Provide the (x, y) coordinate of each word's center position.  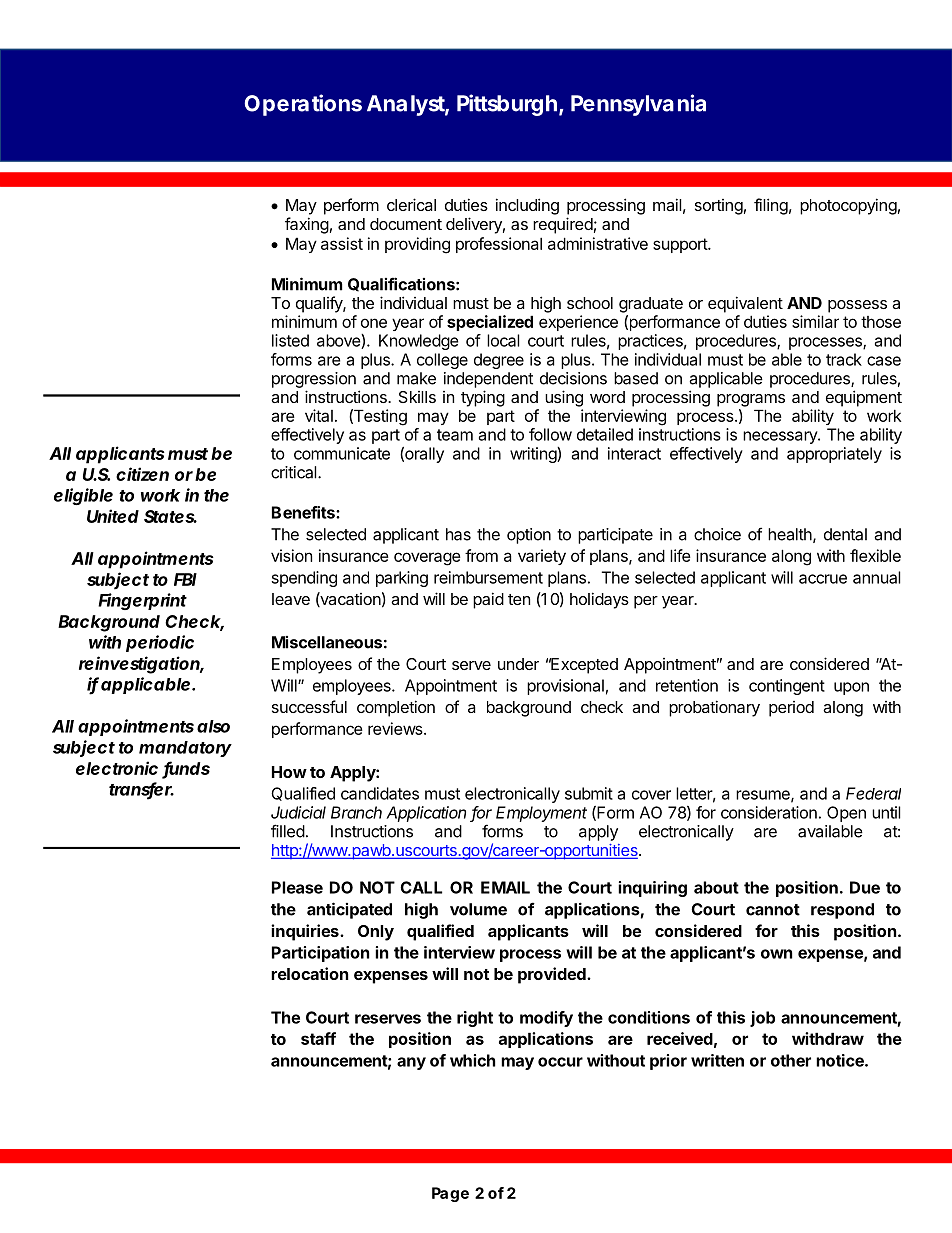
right (475, 1019)
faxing (307, 225)
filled (288, 831)
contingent (787, 687)
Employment (541, 814)
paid (488, 600)
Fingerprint (142, 601)
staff (318, 1038)
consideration (769, 812)
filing (771, 206)
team (455, 435)
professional (499, 245)
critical (295, 472)
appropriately (834, 455)
